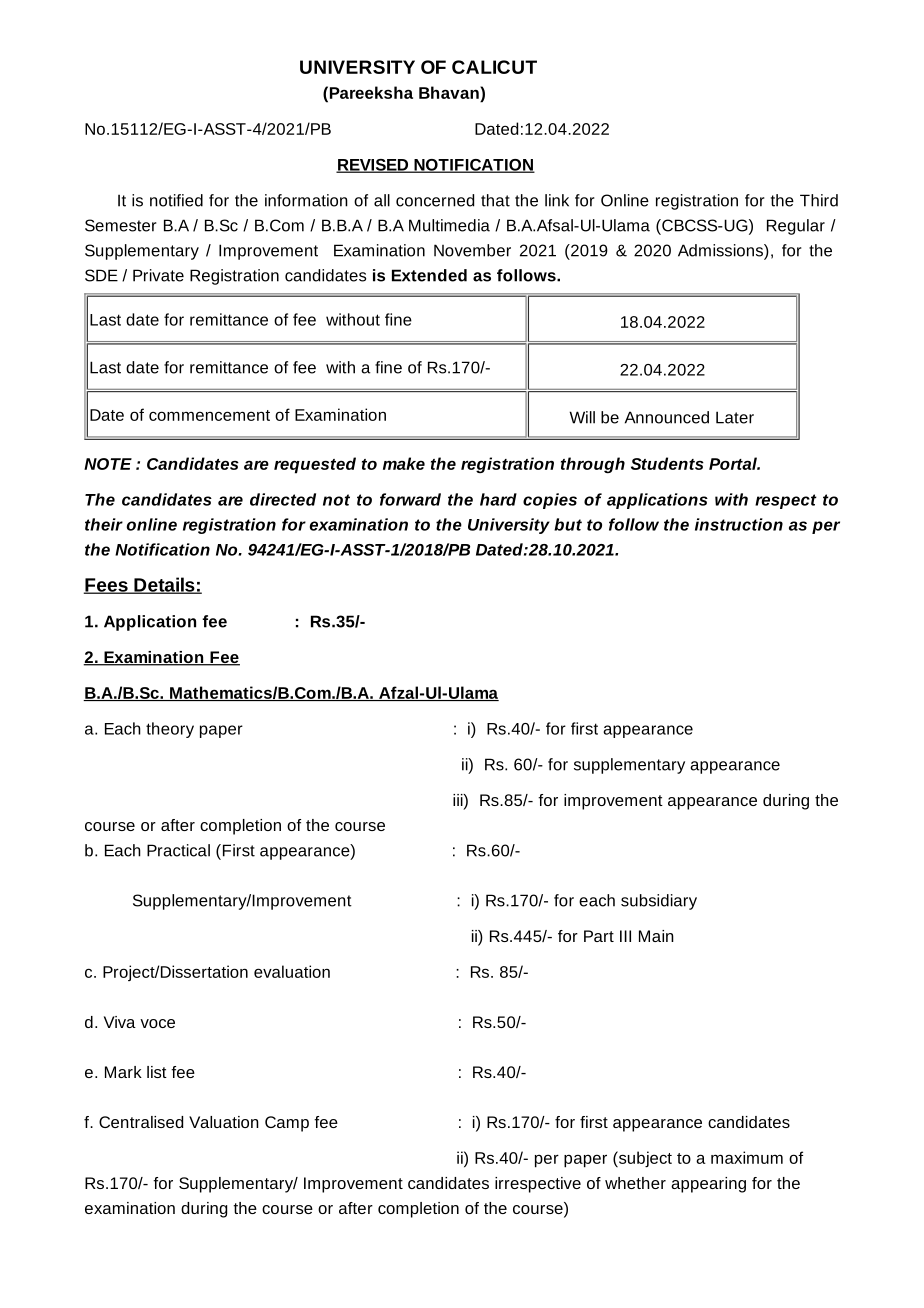  What do you see at coordinates (287, 1124) in the screenshot?
I see `Camp` at bounding box center [287, 1124].
